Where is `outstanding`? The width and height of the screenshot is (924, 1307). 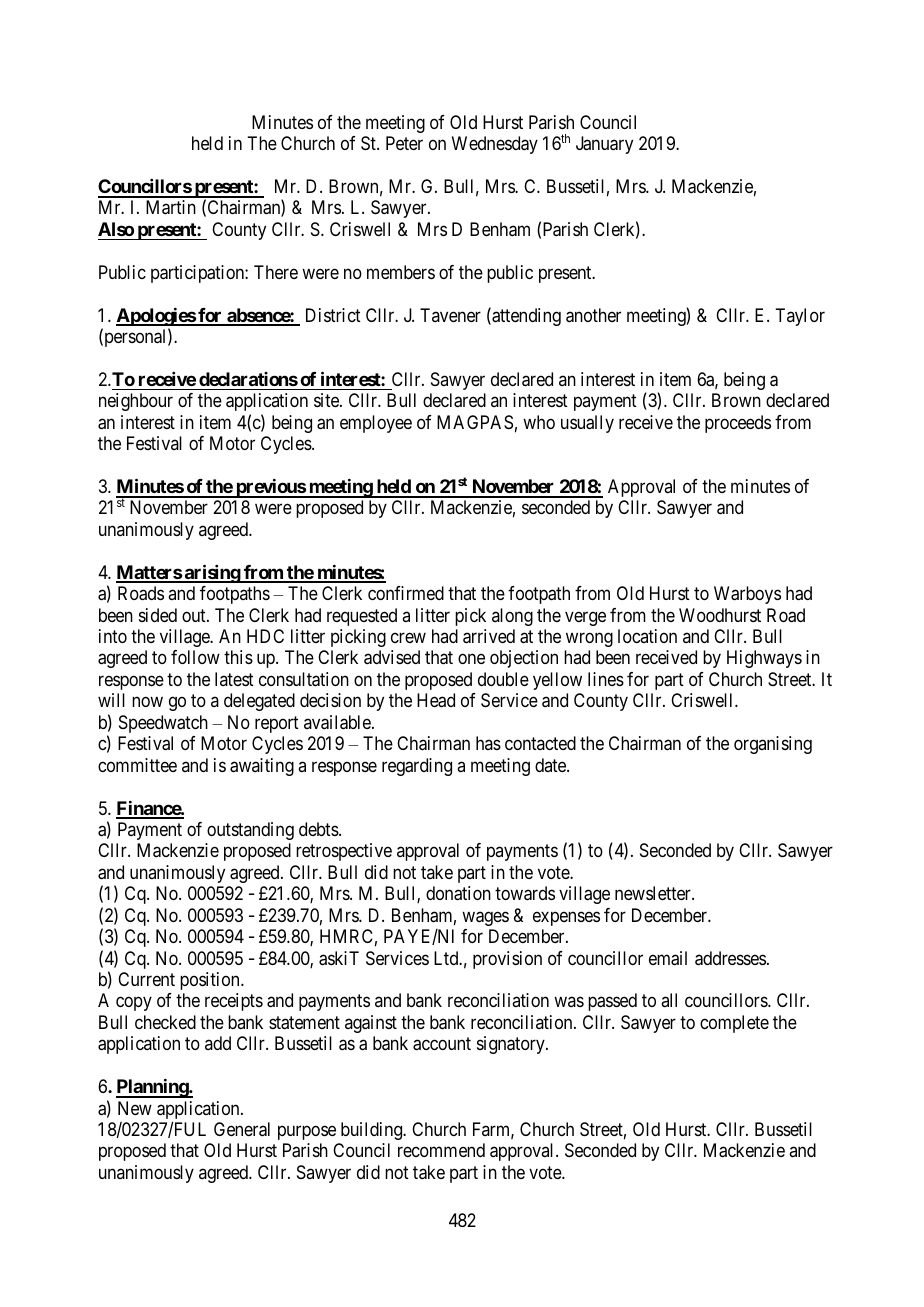
outstanding is located at coordinates (250, 831).
